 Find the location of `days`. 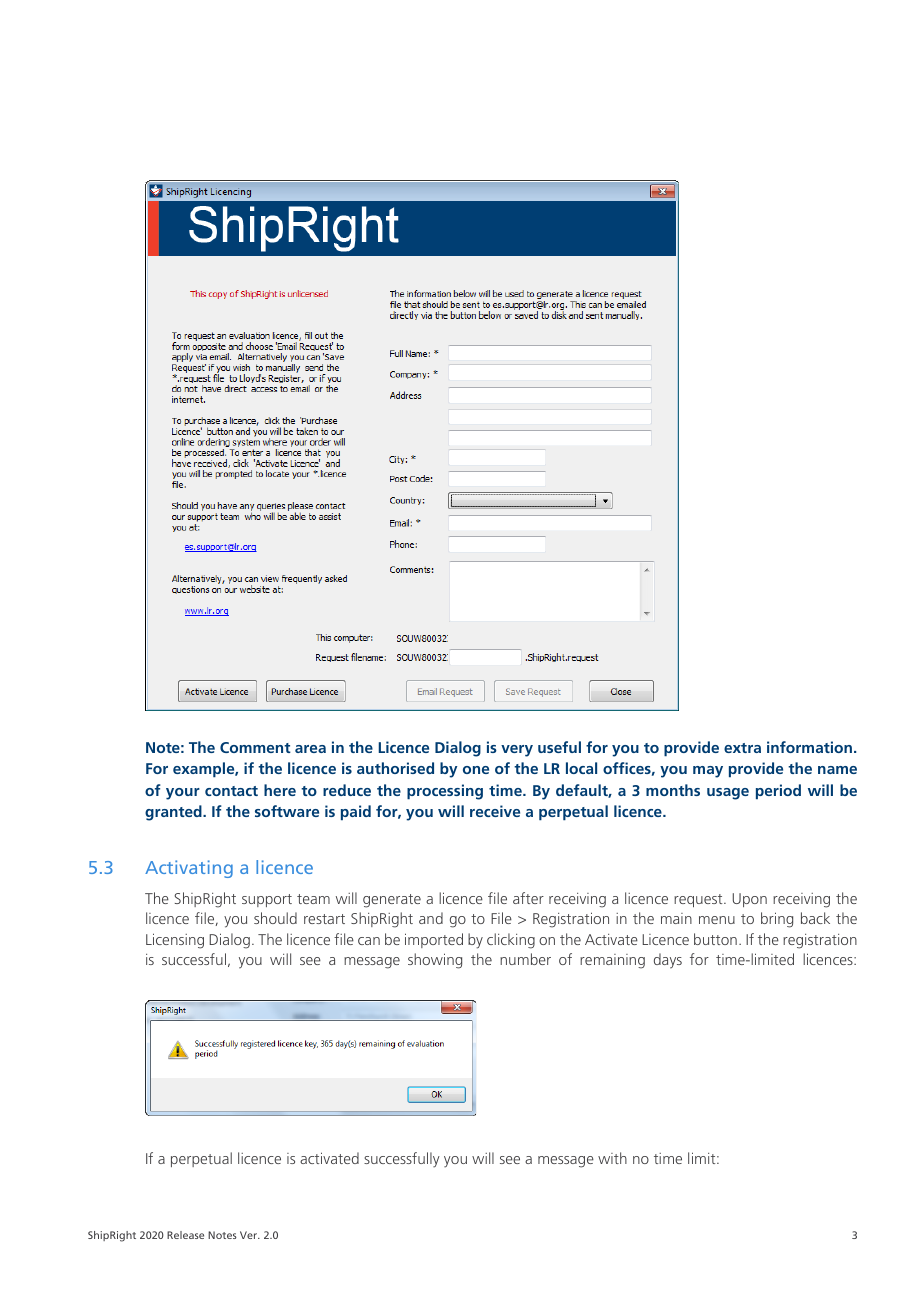

days is located at coordinates (668, 961).
